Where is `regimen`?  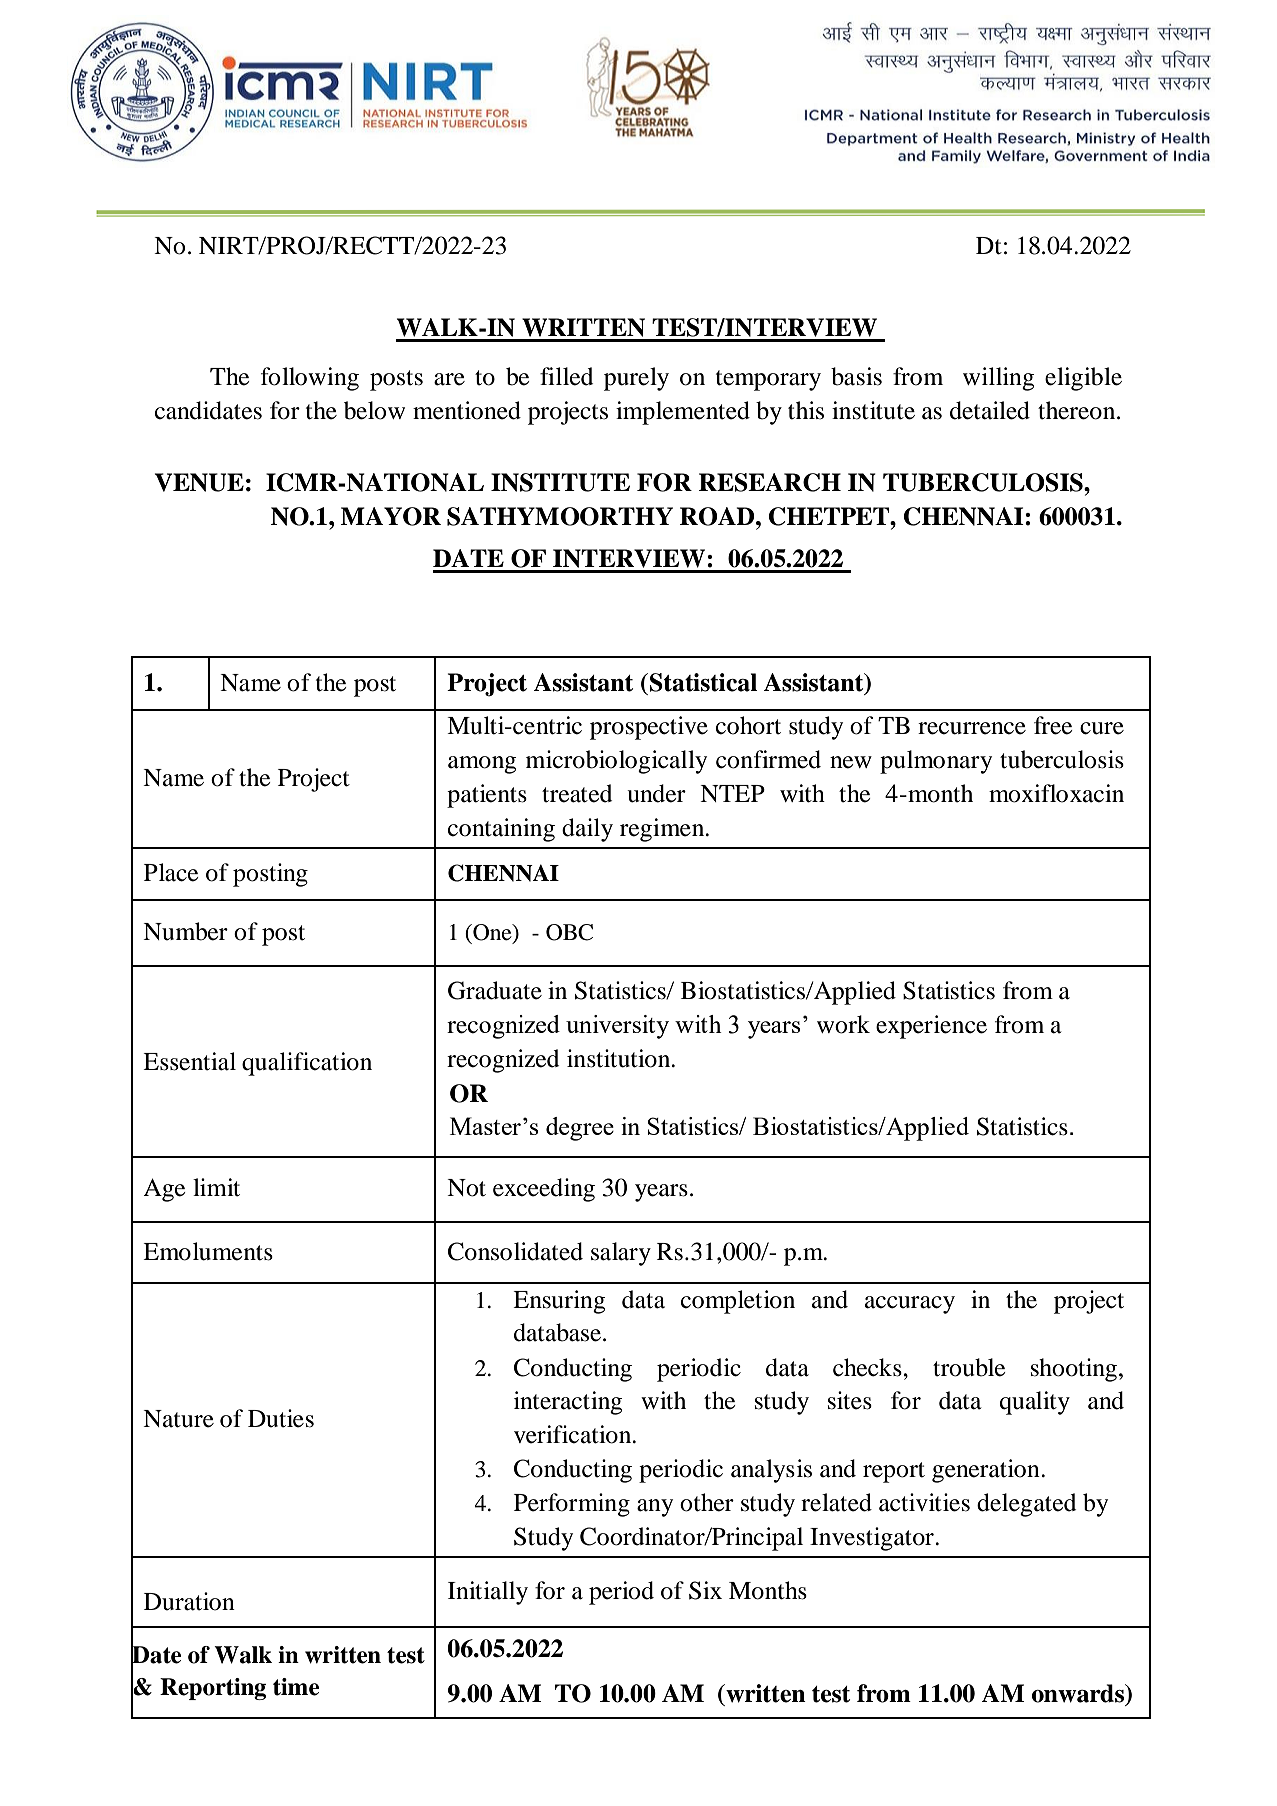 regimen is located at coordinates (663, 830).
